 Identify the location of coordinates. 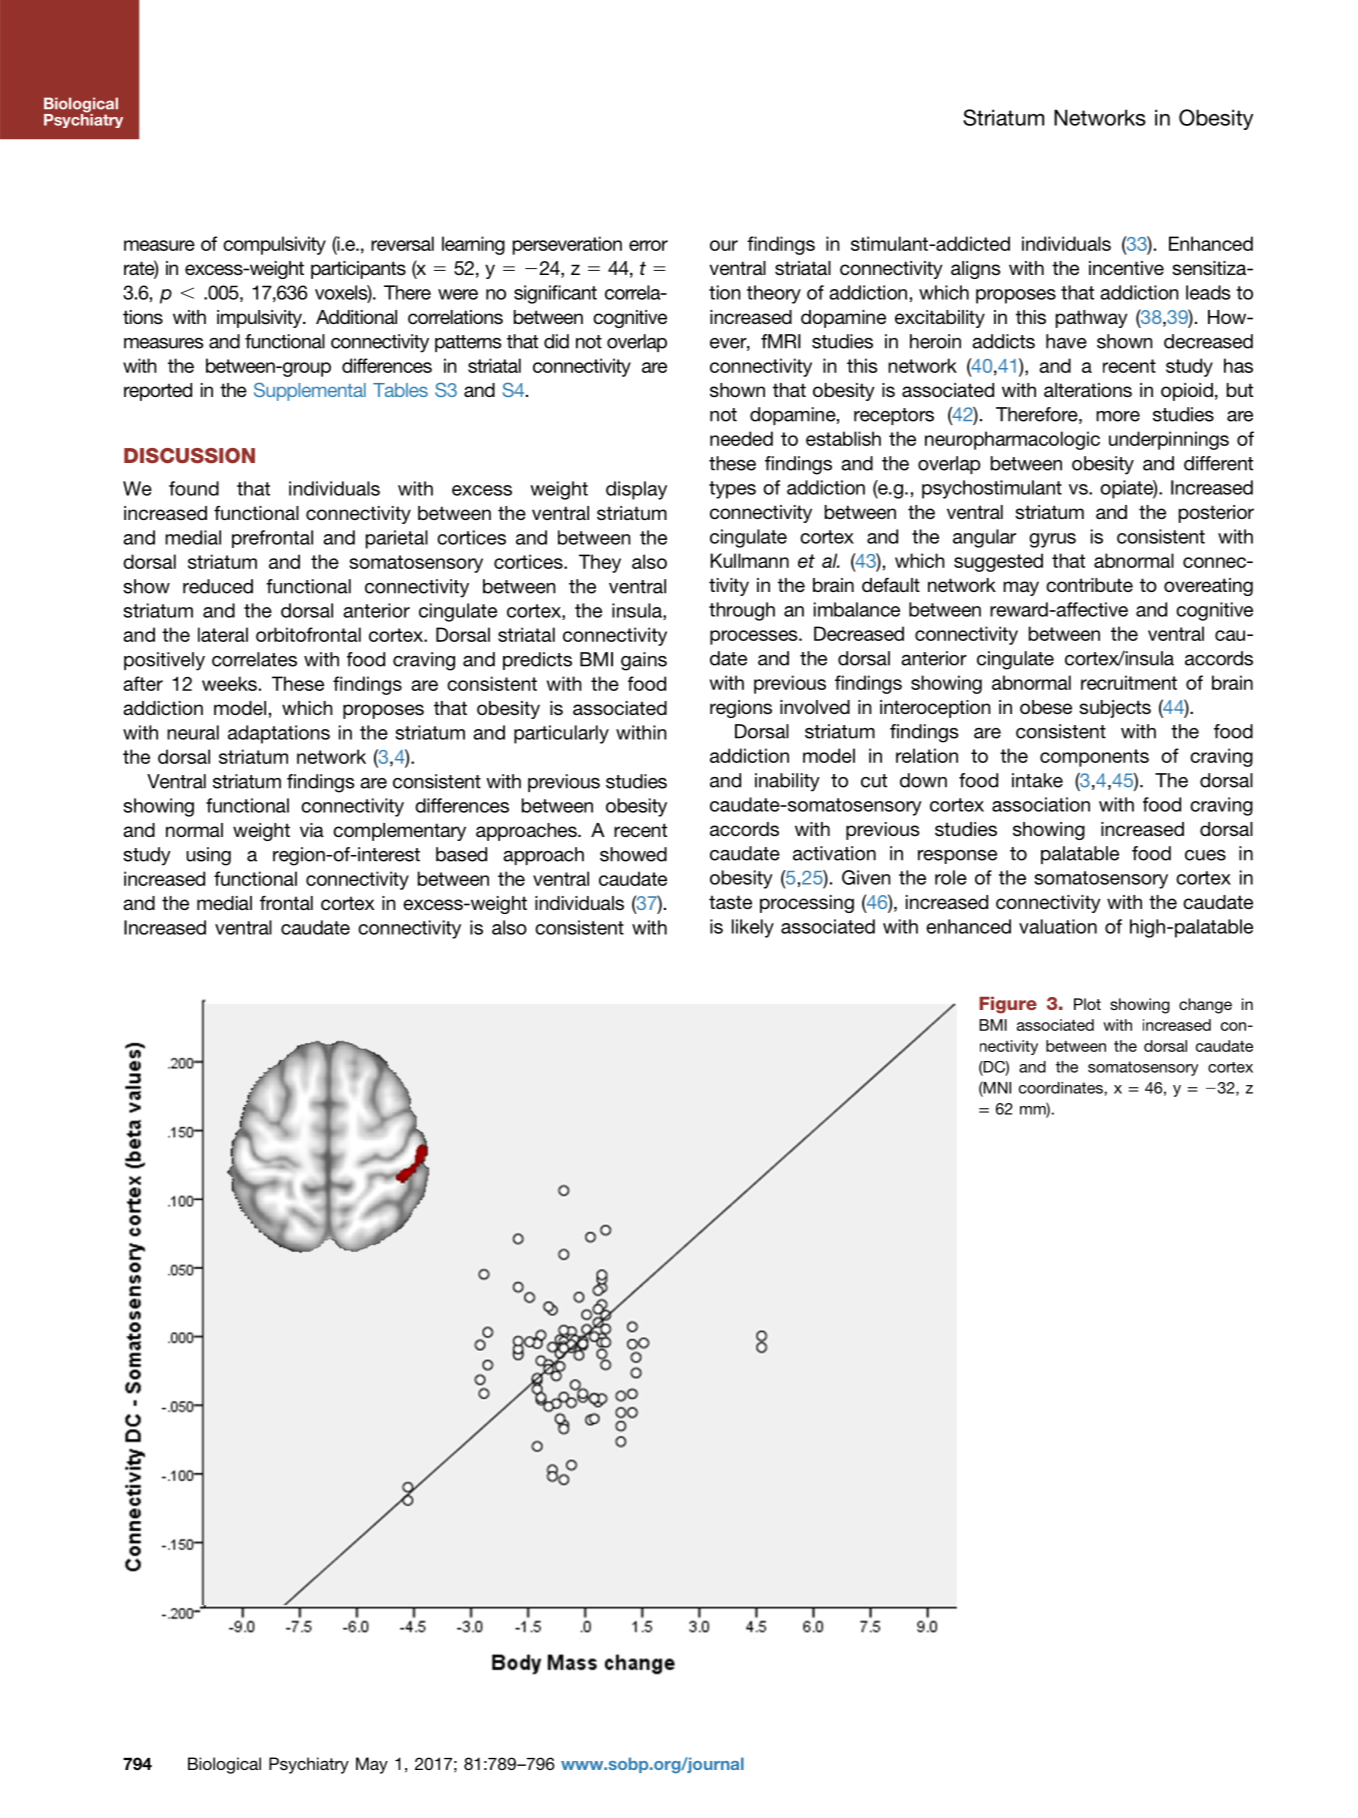
(1061, 1088).
